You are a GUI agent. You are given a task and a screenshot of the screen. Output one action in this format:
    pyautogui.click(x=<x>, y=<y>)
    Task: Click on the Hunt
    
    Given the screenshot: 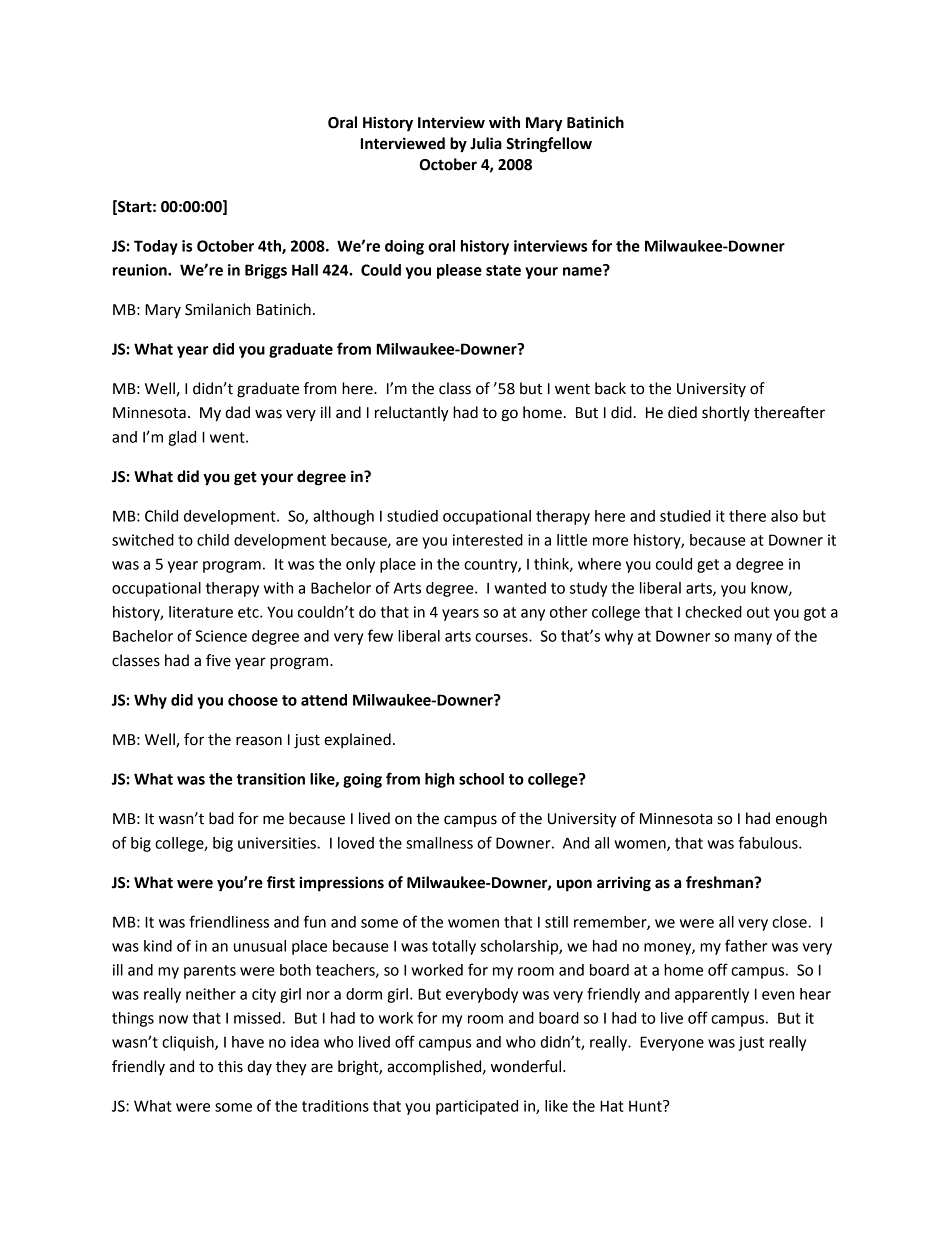 What is the action you would take?
    pyautogui.click(x=646, y=1106)
